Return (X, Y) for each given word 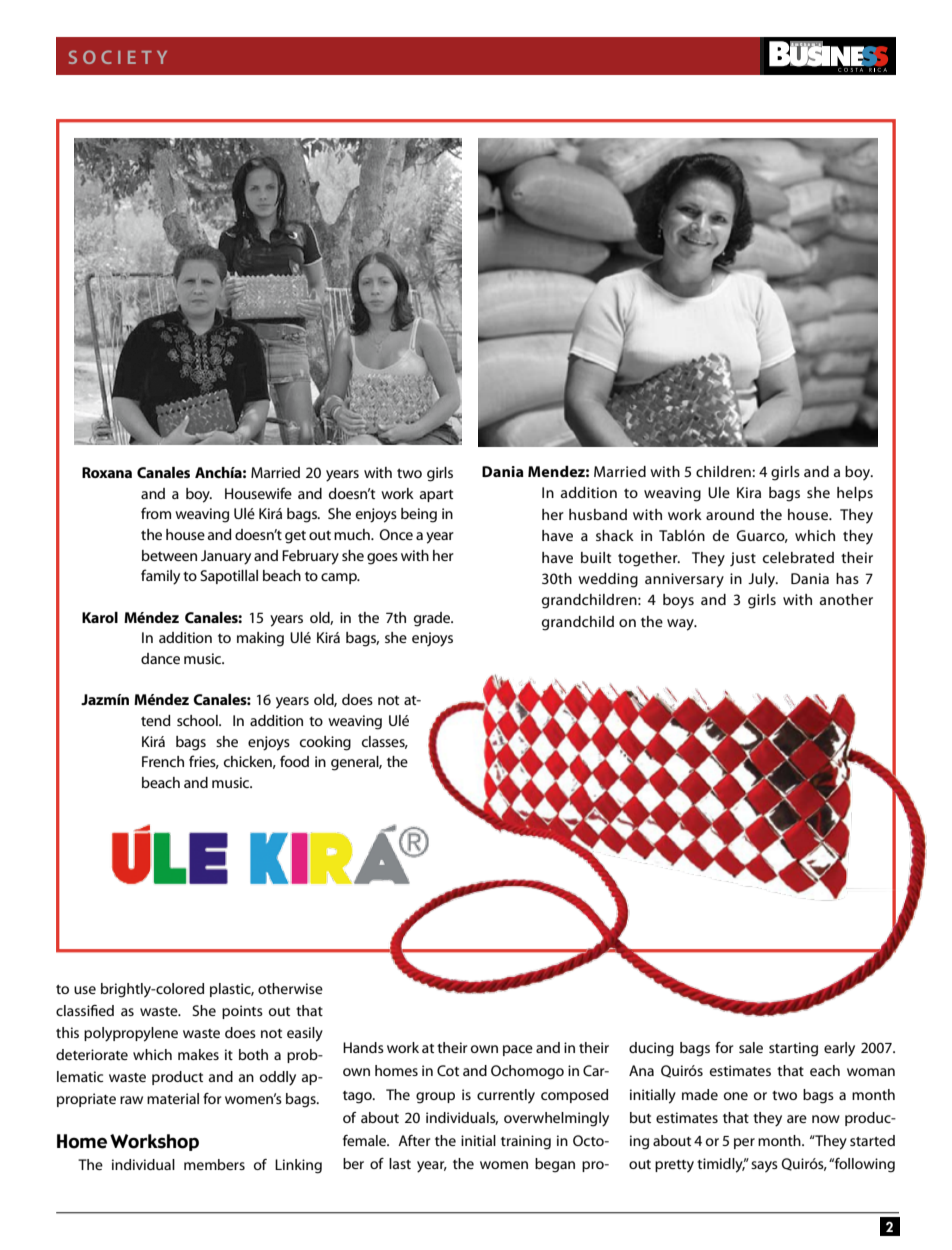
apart (436, 495)
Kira (749, 492)
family (160, 577)
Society (118, 57)
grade (433, 619)
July (763, 580)
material (173, 1098)
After (414, 1140)
